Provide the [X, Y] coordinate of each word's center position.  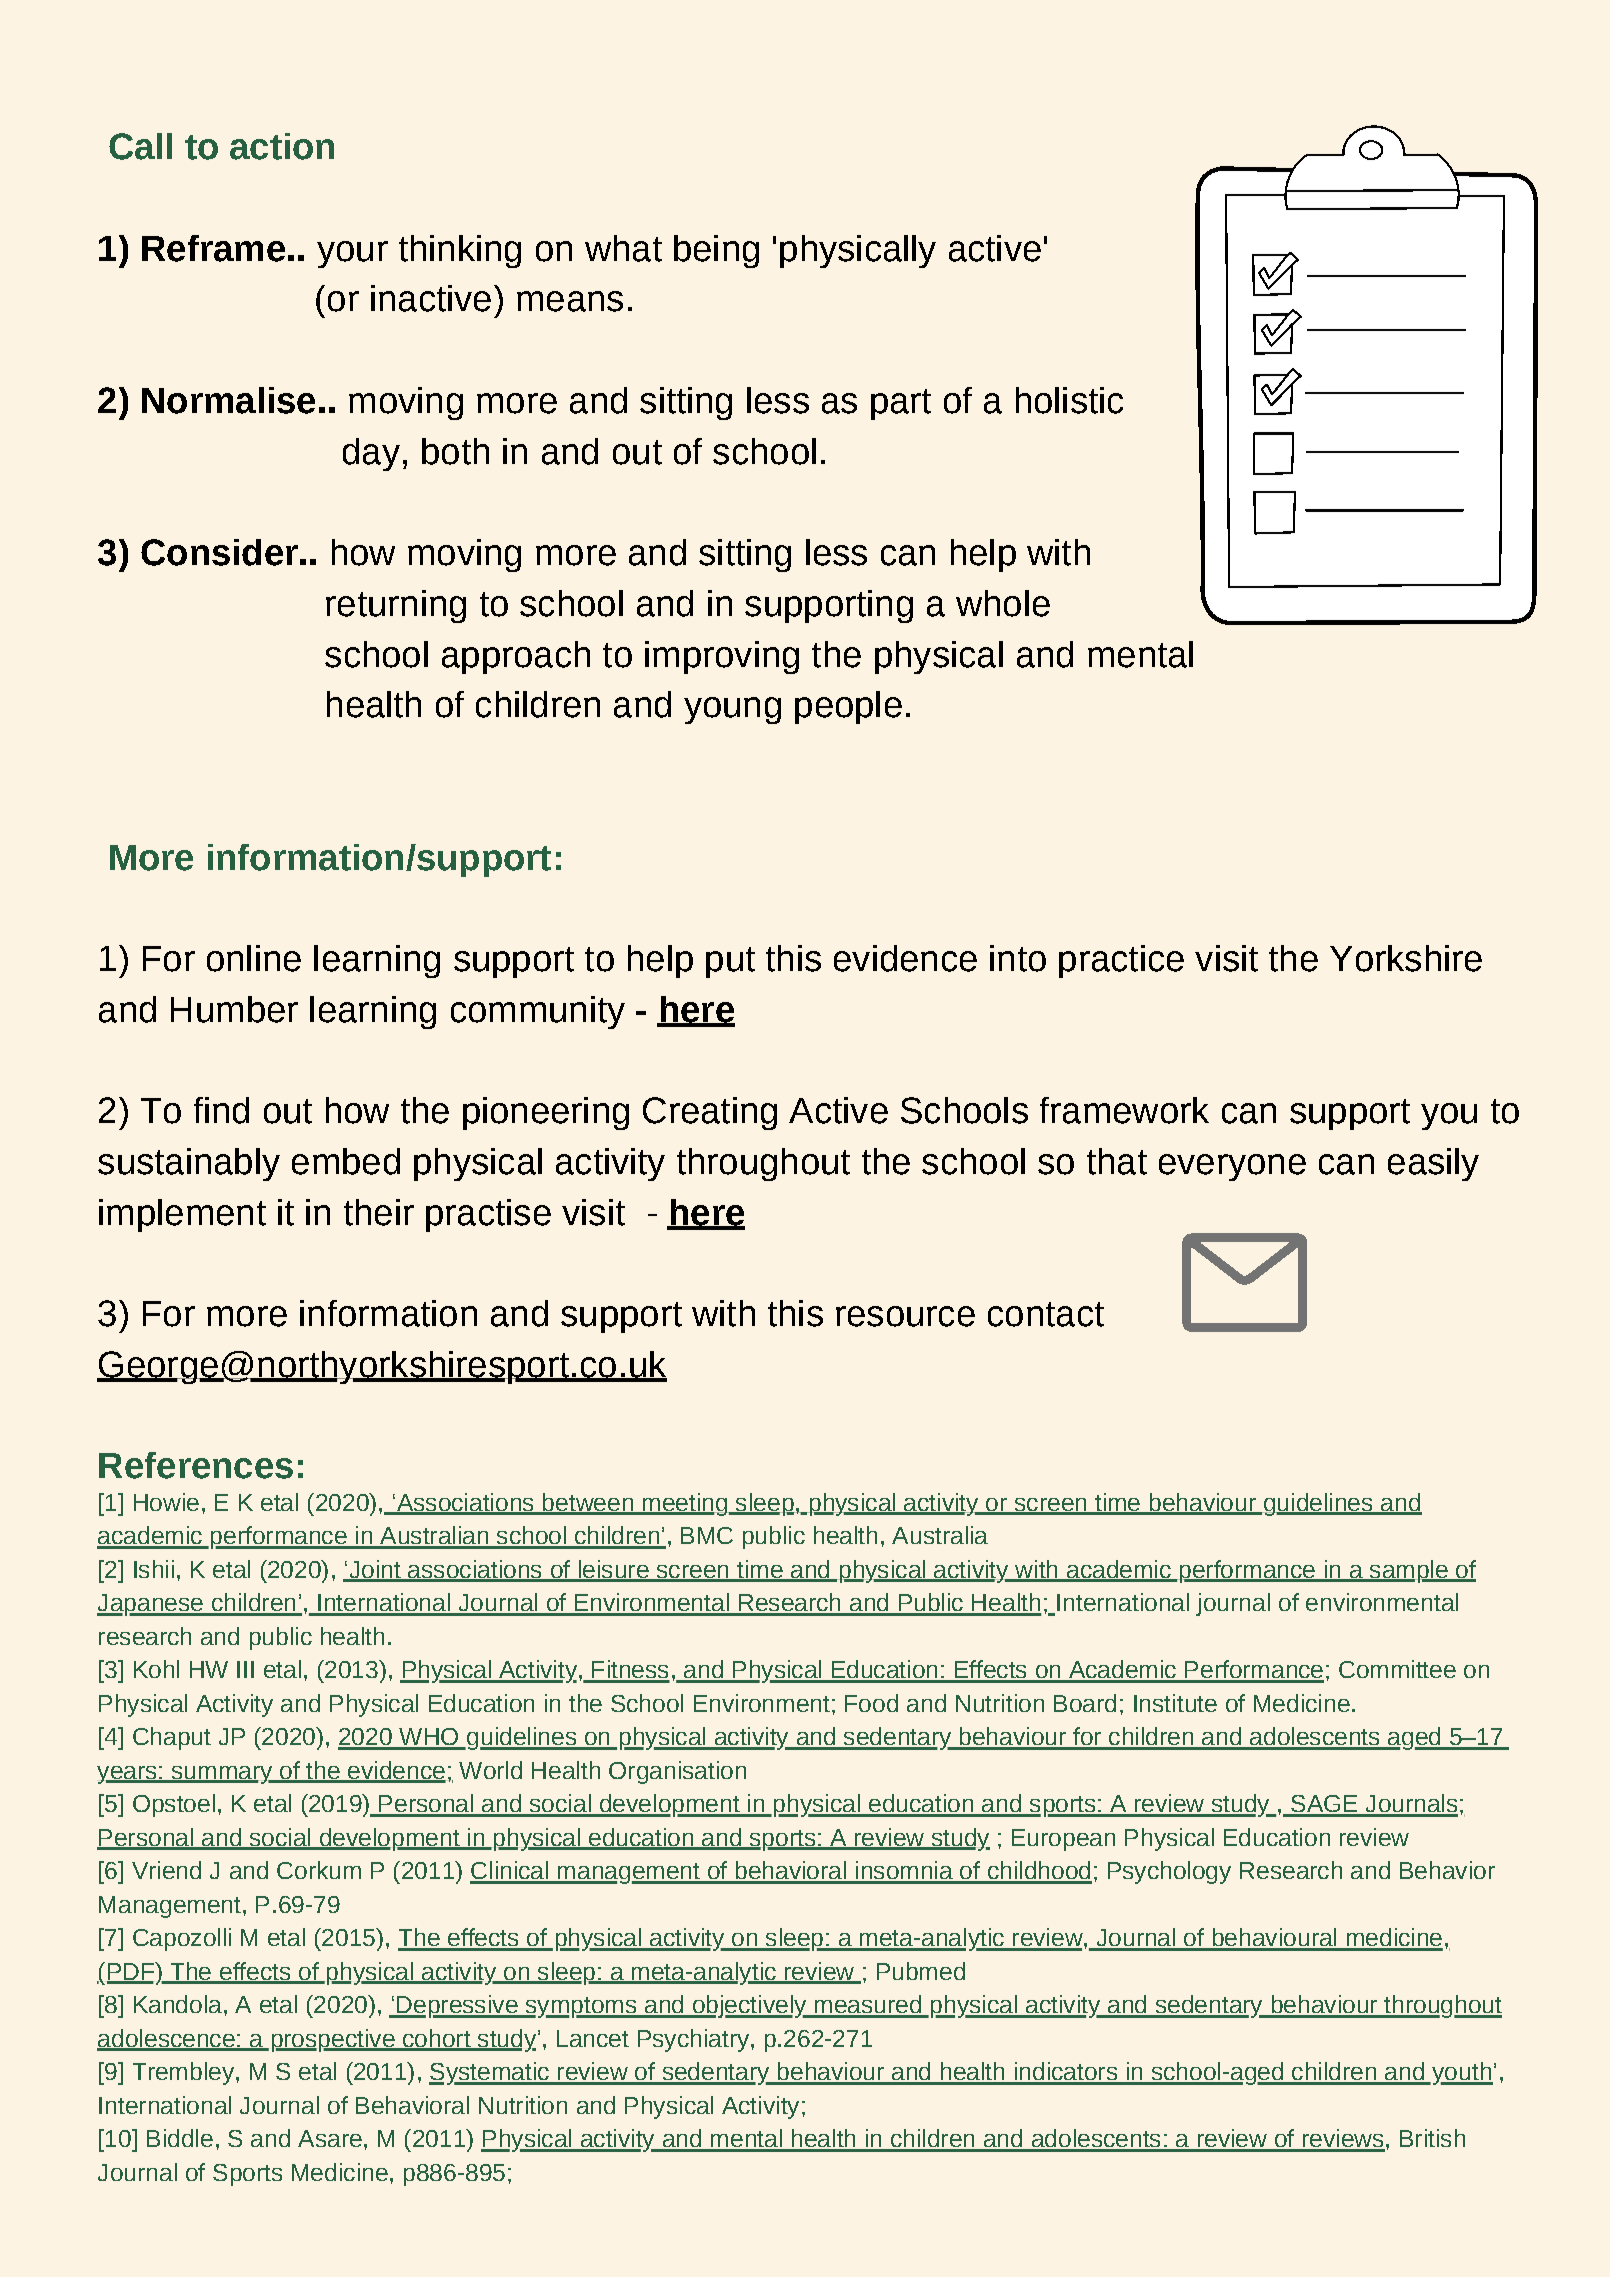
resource [905, 1316]
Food [871, 1703]
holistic [1069, 400]
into [1018, 958]
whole [1003, 603]
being [716, 251]
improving [722, 657]
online [254, 958]
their [379, 1212]
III [245, 1669]
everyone [1232, 1167]
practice [1121, 961]
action [282, 146]
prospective [334, 2040]
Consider [219, 552]
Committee [1397, 1669]
